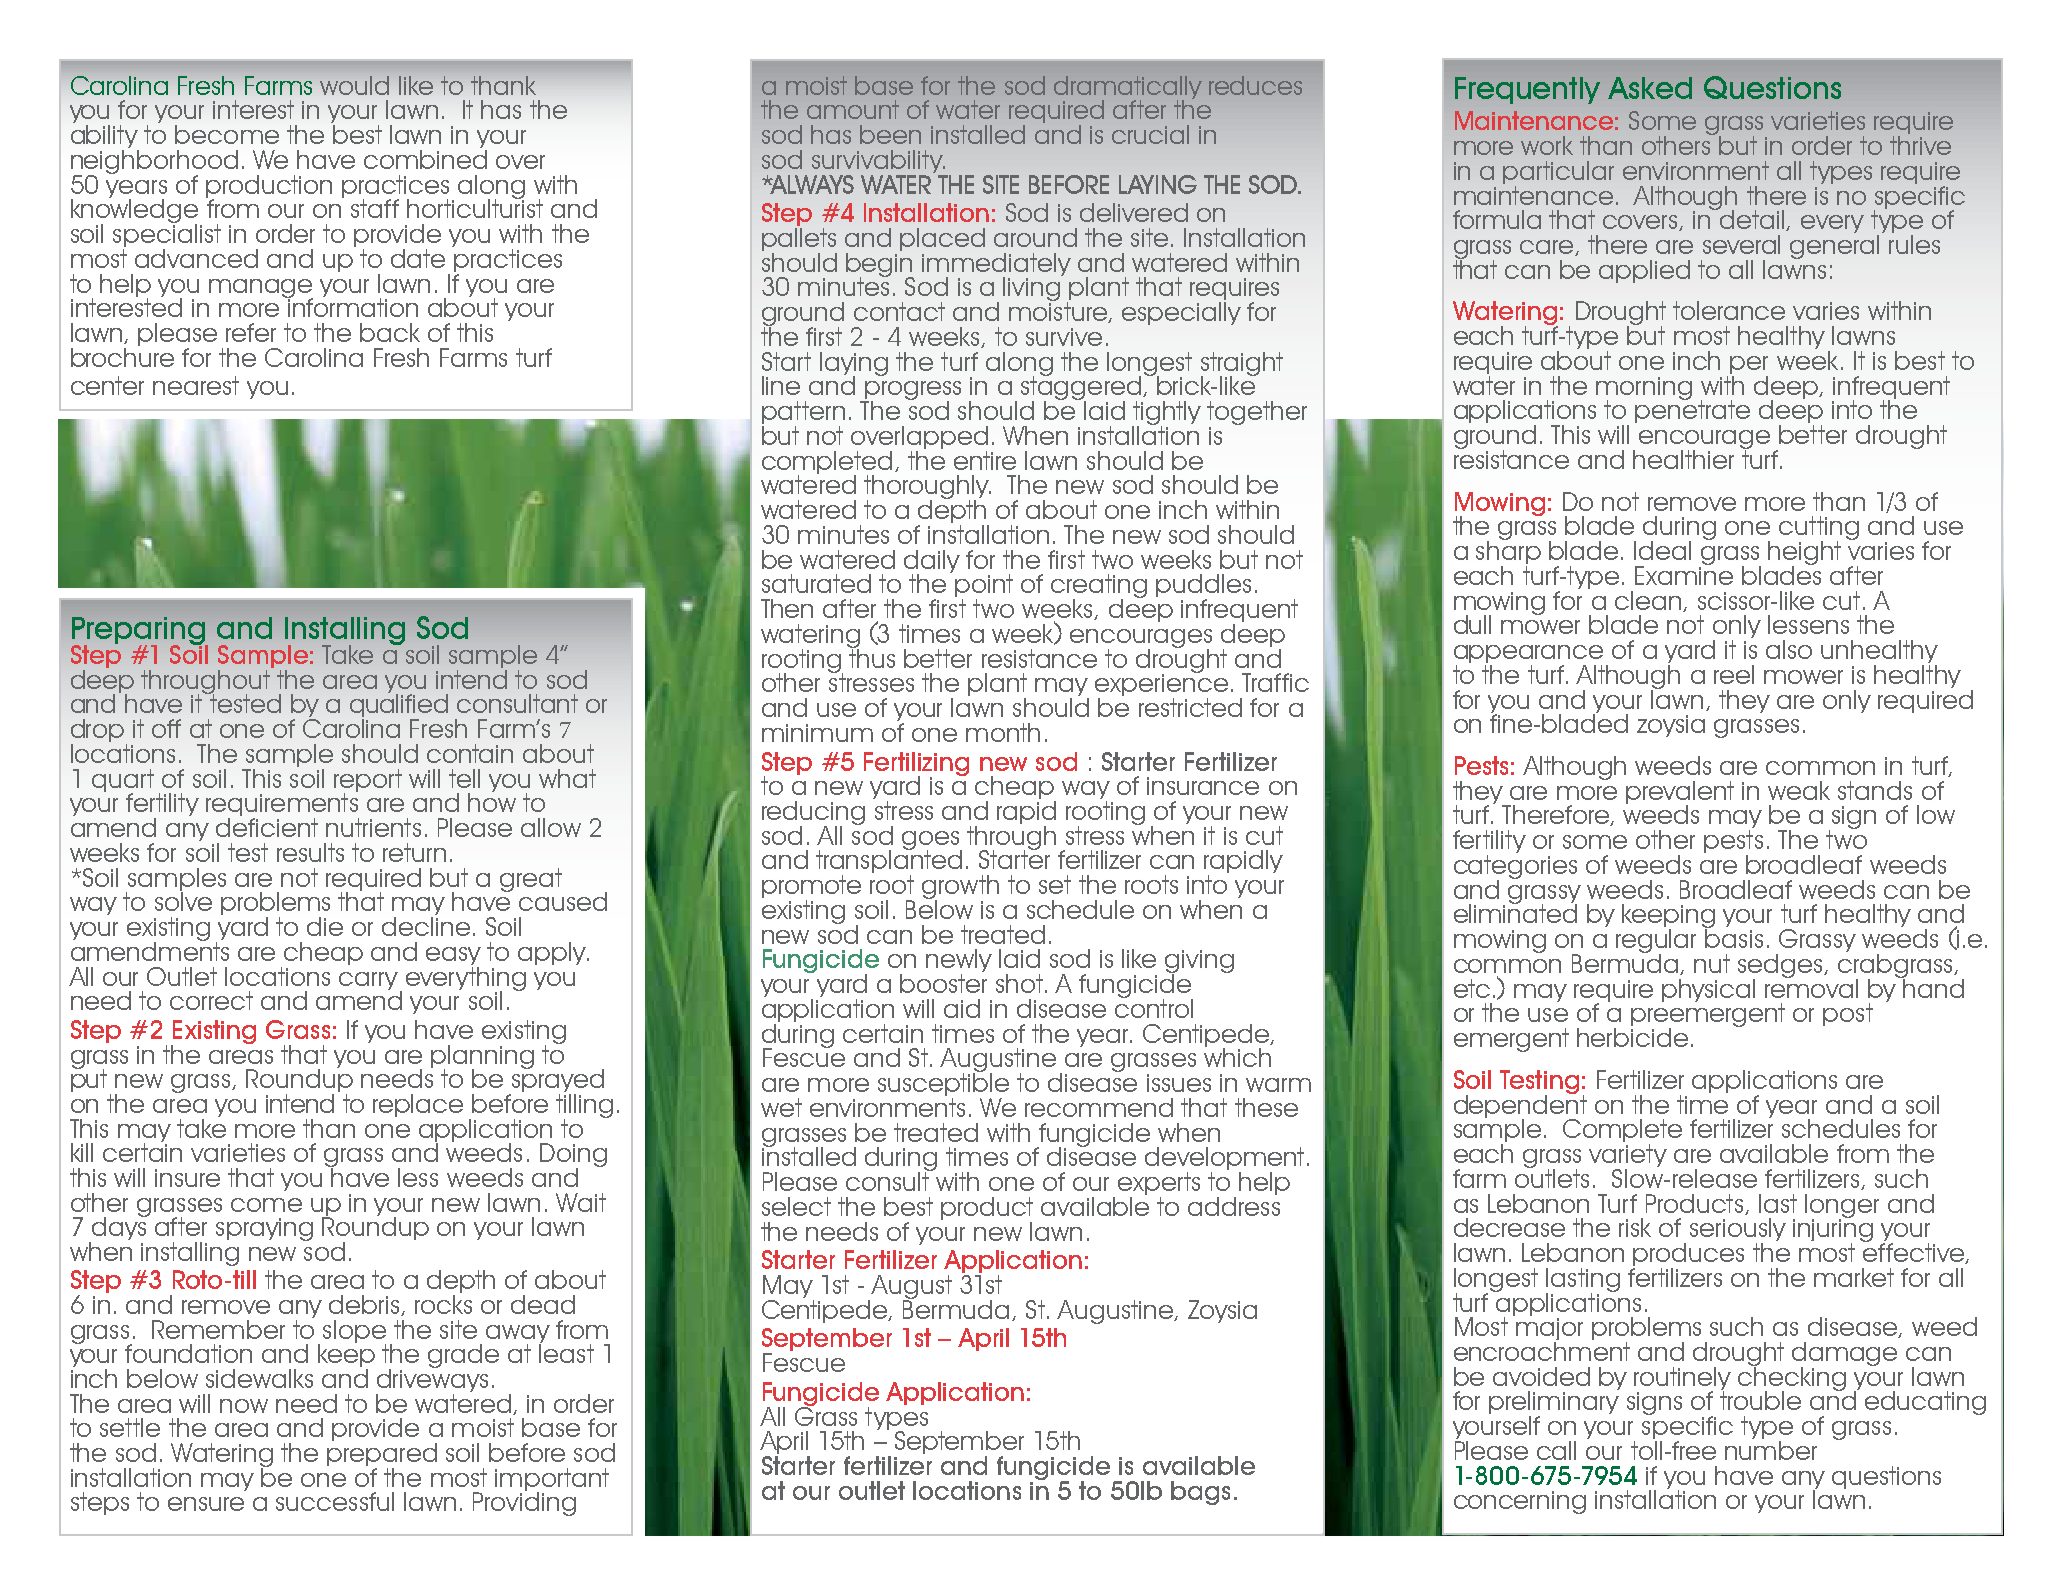 The image size is (2063, 1594). Describe the element at coordinates (1650, 88) in the document. I see `Asked` at that location.
